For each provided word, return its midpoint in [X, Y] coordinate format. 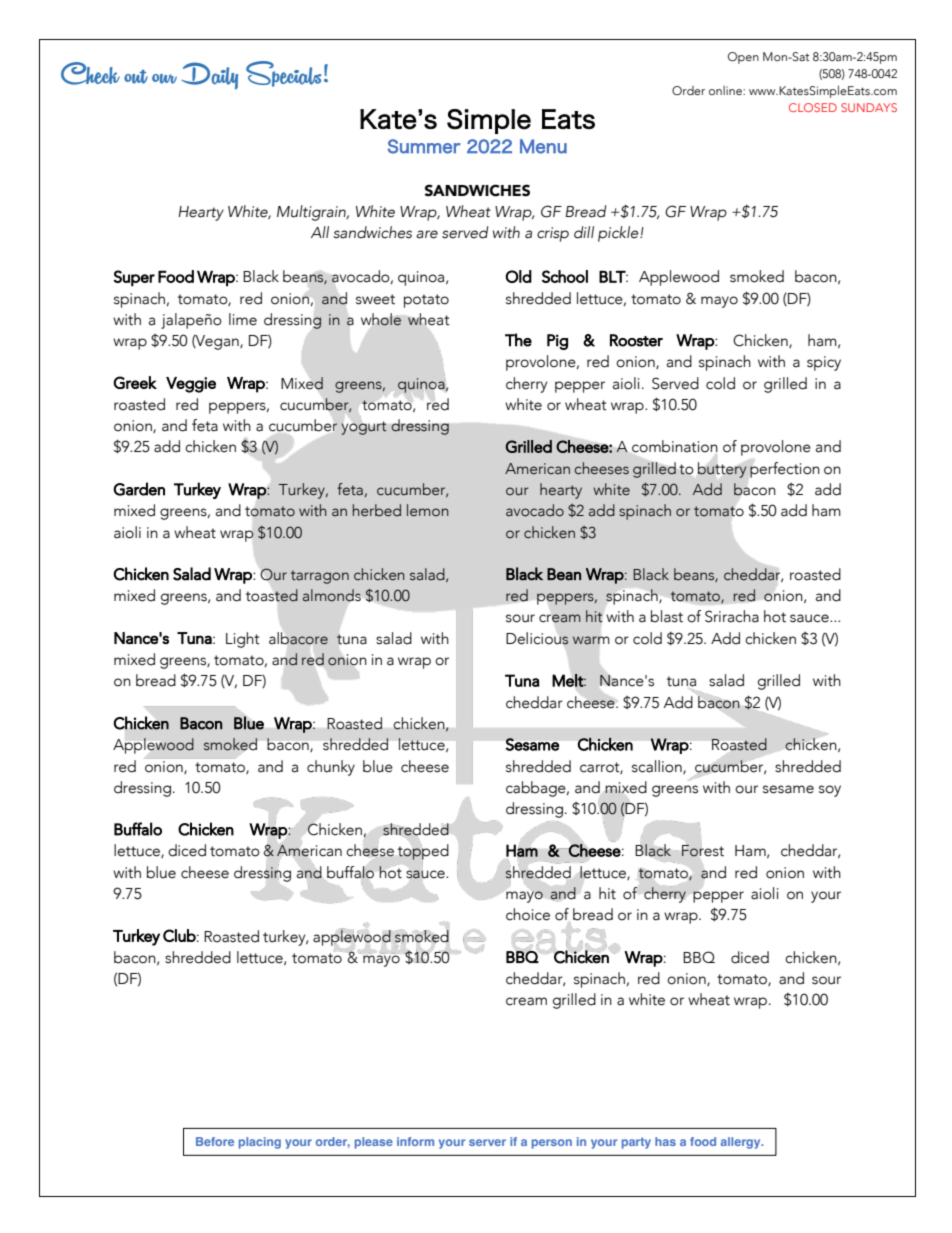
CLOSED [813, 107]
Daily [209, 76]
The [518, 340]
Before [215, 1141]
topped [423, 852]
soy [830, 791]
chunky [331, 768]
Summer [424, 146]
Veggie [191, 385]
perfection [785, 470]
